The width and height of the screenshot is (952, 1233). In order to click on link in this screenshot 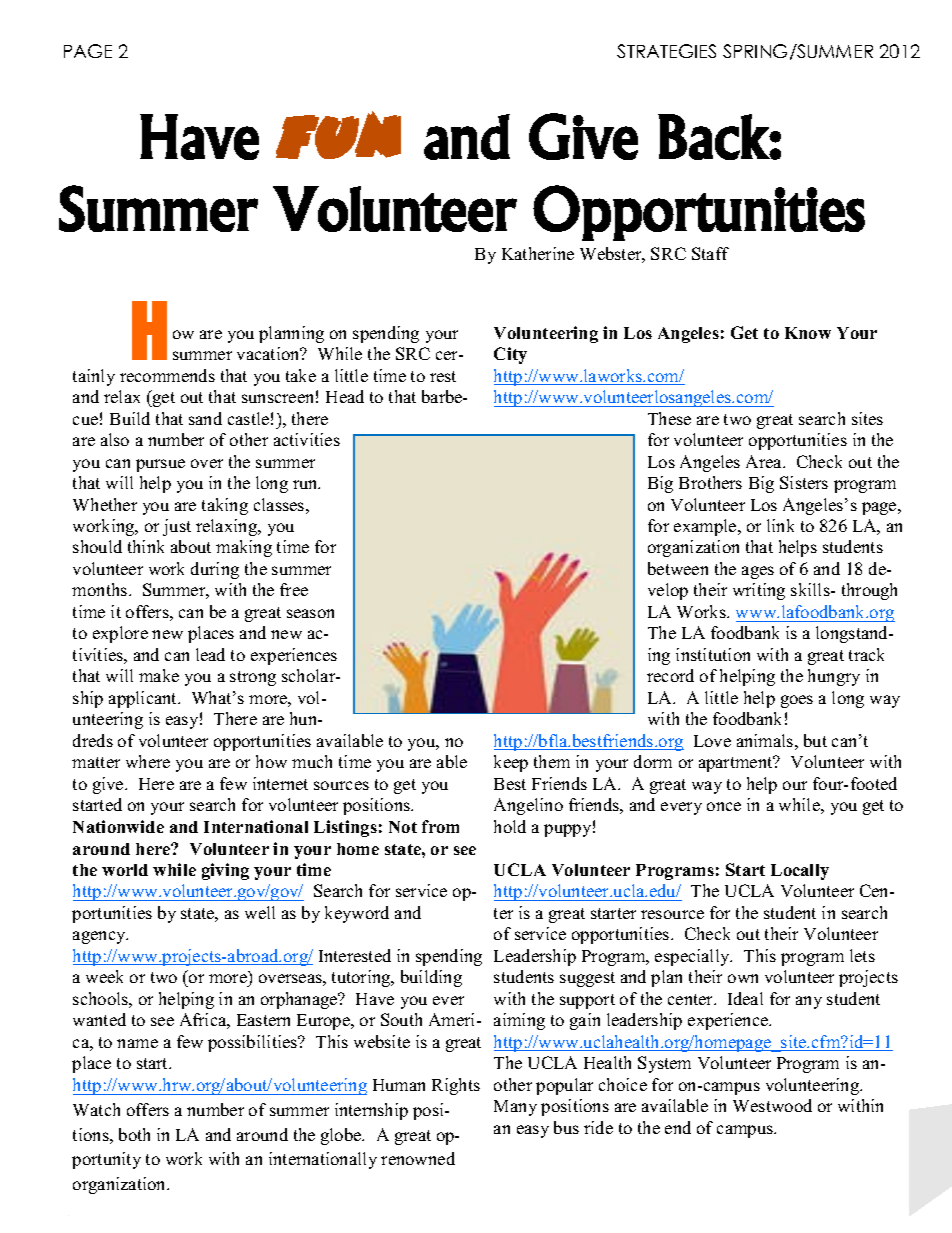, I will do `click(780, 525)`.
